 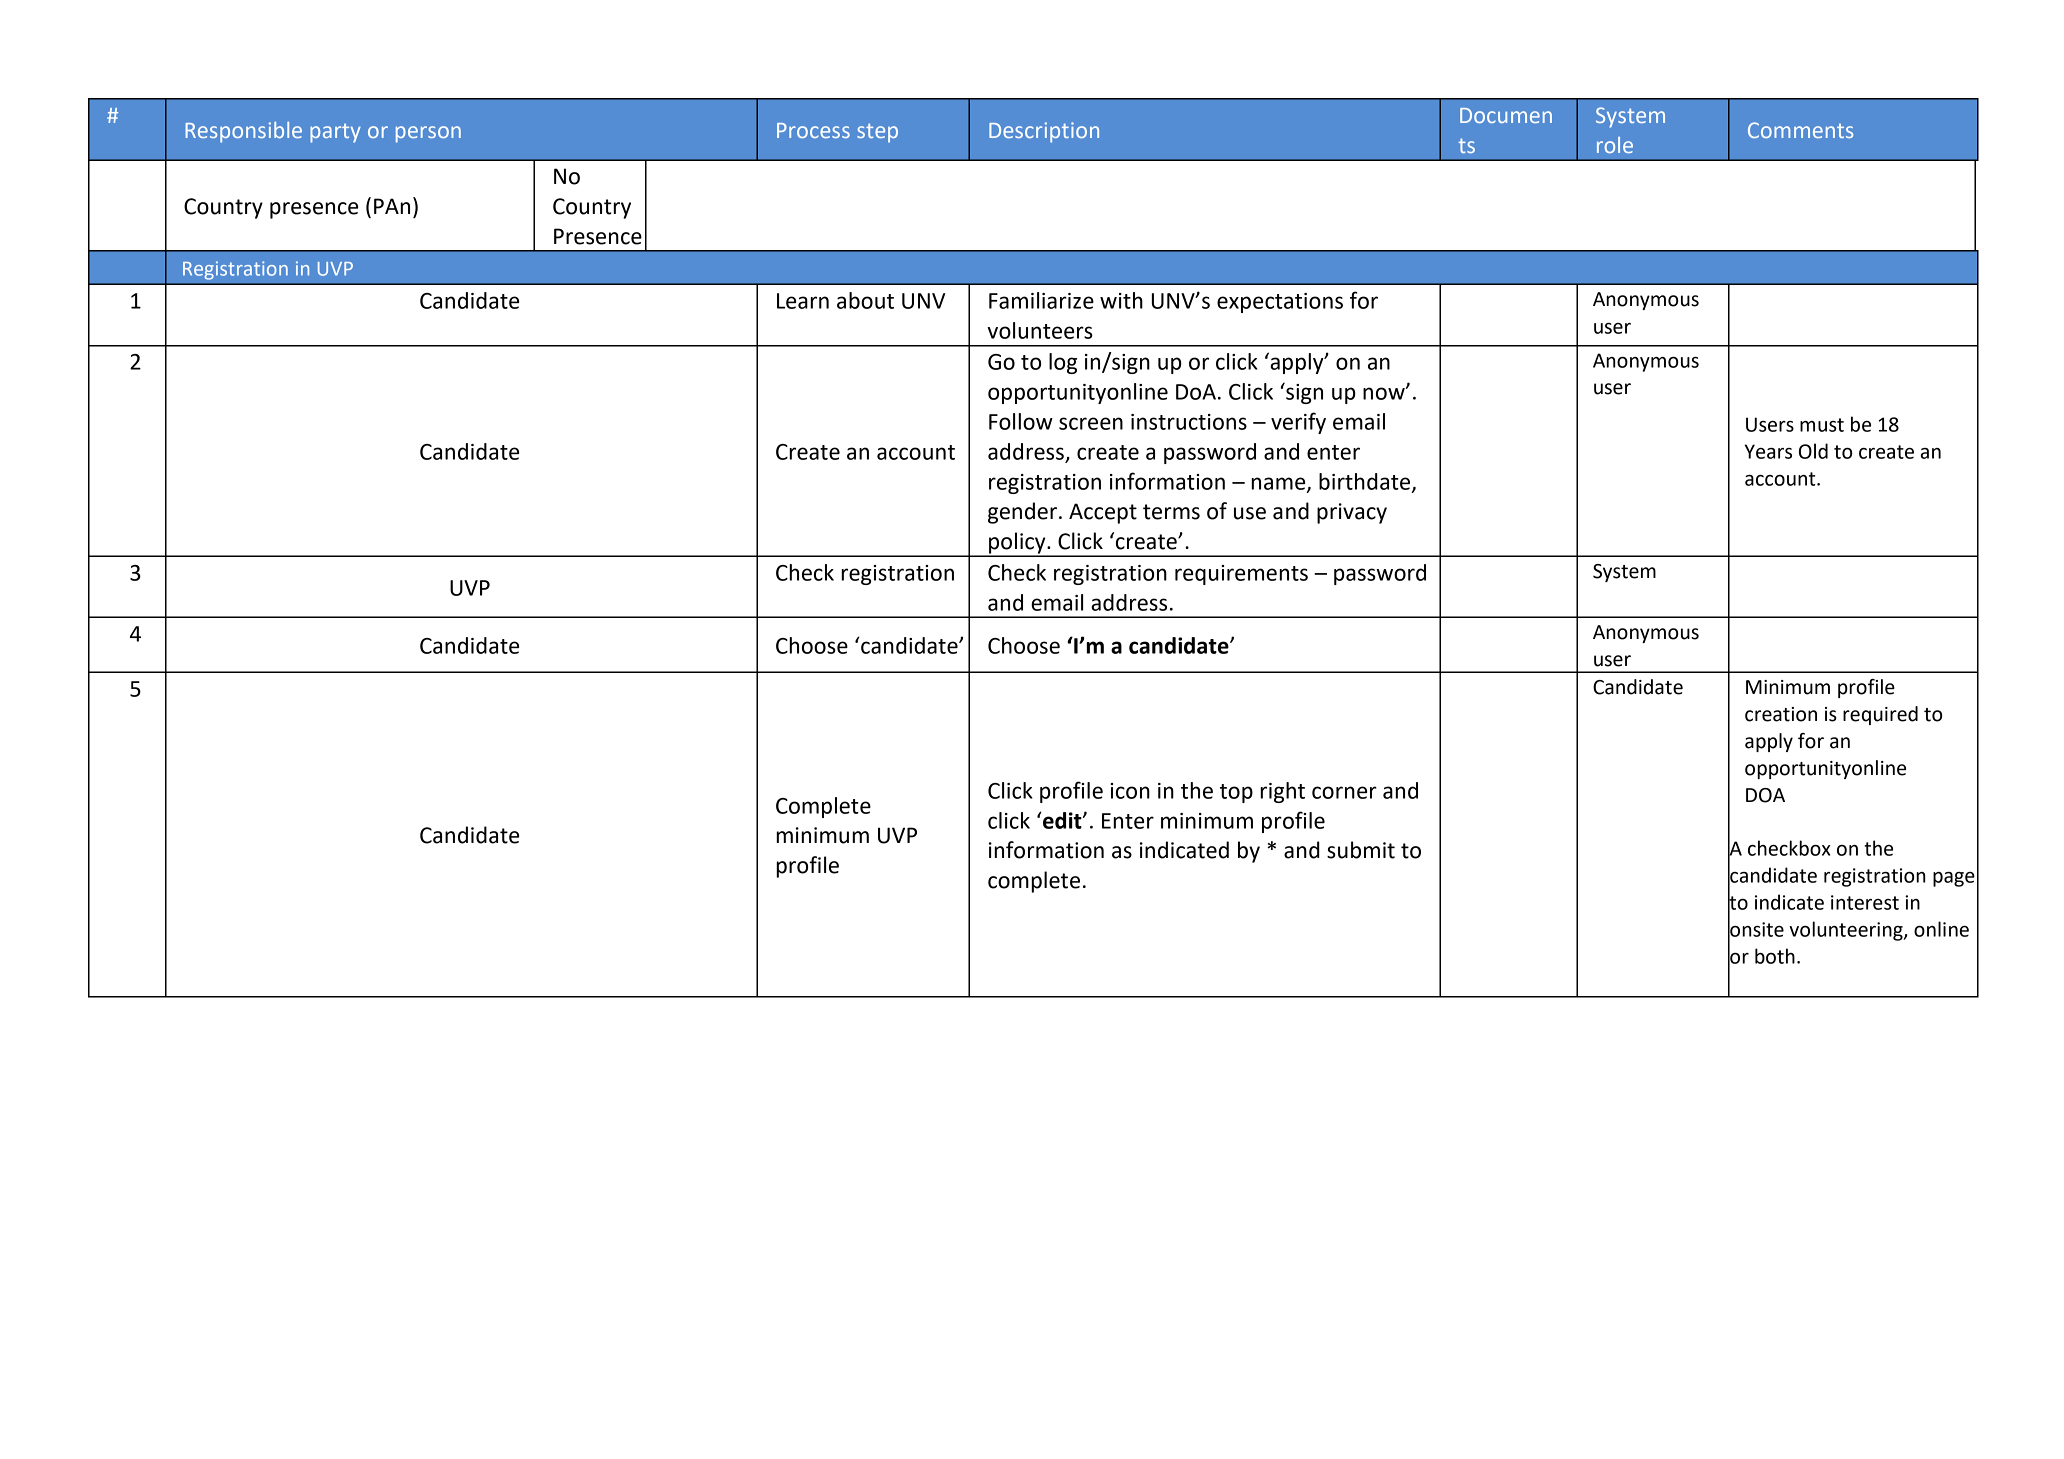 What do you see at coordinates (428, 134) in the page?
I see `person` at bounding box center [428, 134].
